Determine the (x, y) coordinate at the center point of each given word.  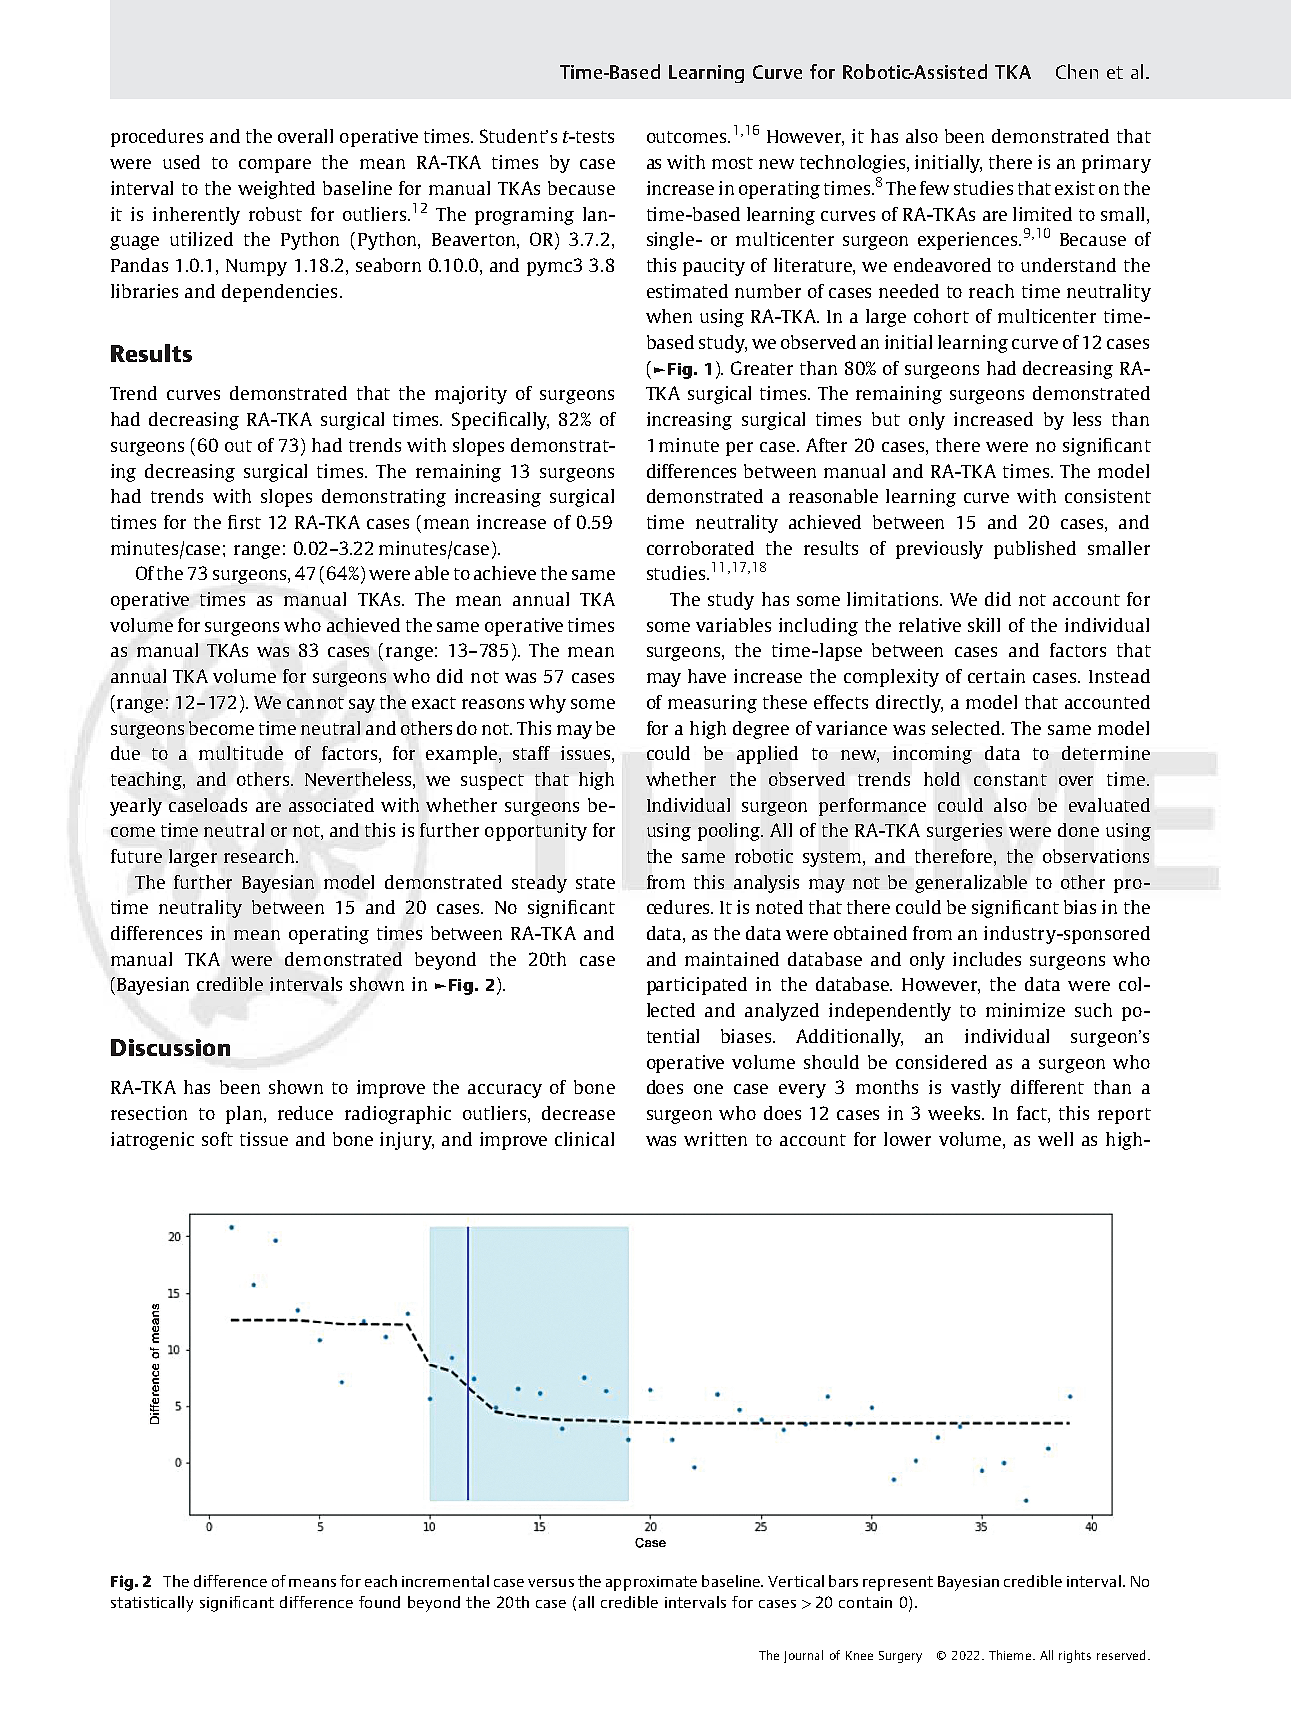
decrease (578, 1113)
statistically (152, 1604)
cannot (315, 703)
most (732, 163)
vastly (976, 1089)
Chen (1077, 71)
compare (275, 166)
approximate (651, 1583)
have (707, 676)
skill (984, 625)
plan (244, 1115)
